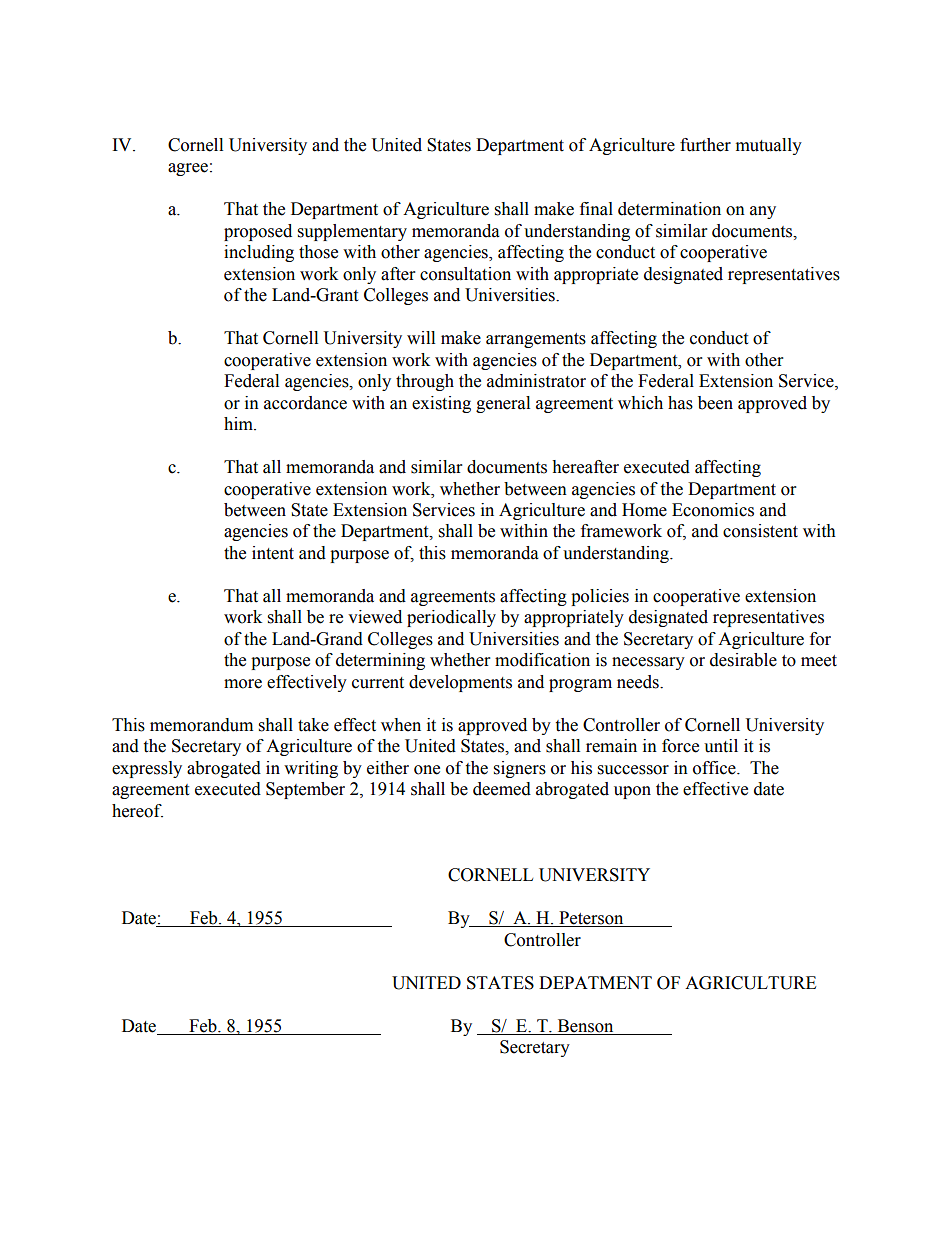 The image size is (952, 1233). Describe the element at coordinates (201, 725) in the image. I see `memorandum` at that location.
